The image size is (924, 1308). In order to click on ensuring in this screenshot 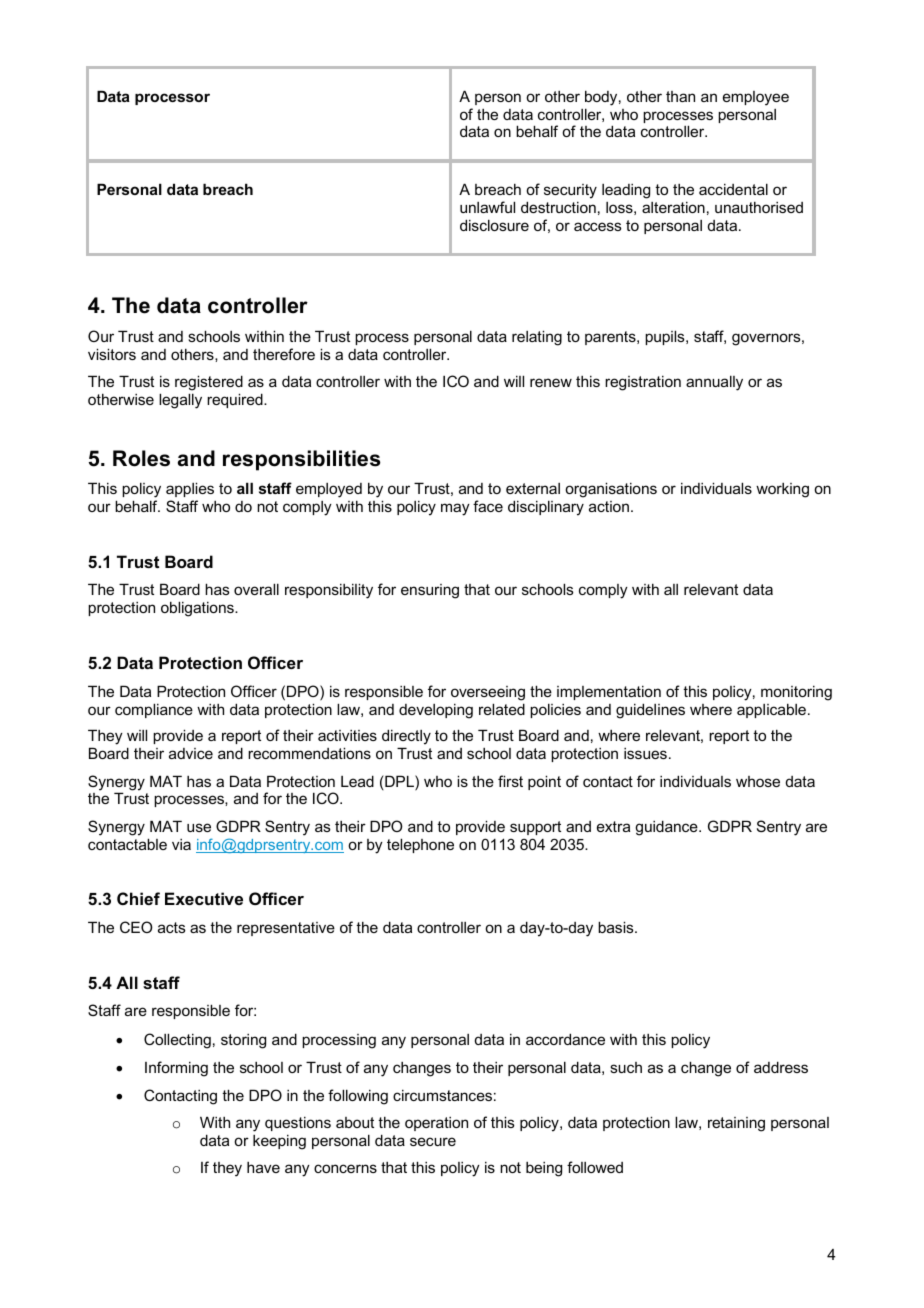, I will do `click(430, 591)`.
